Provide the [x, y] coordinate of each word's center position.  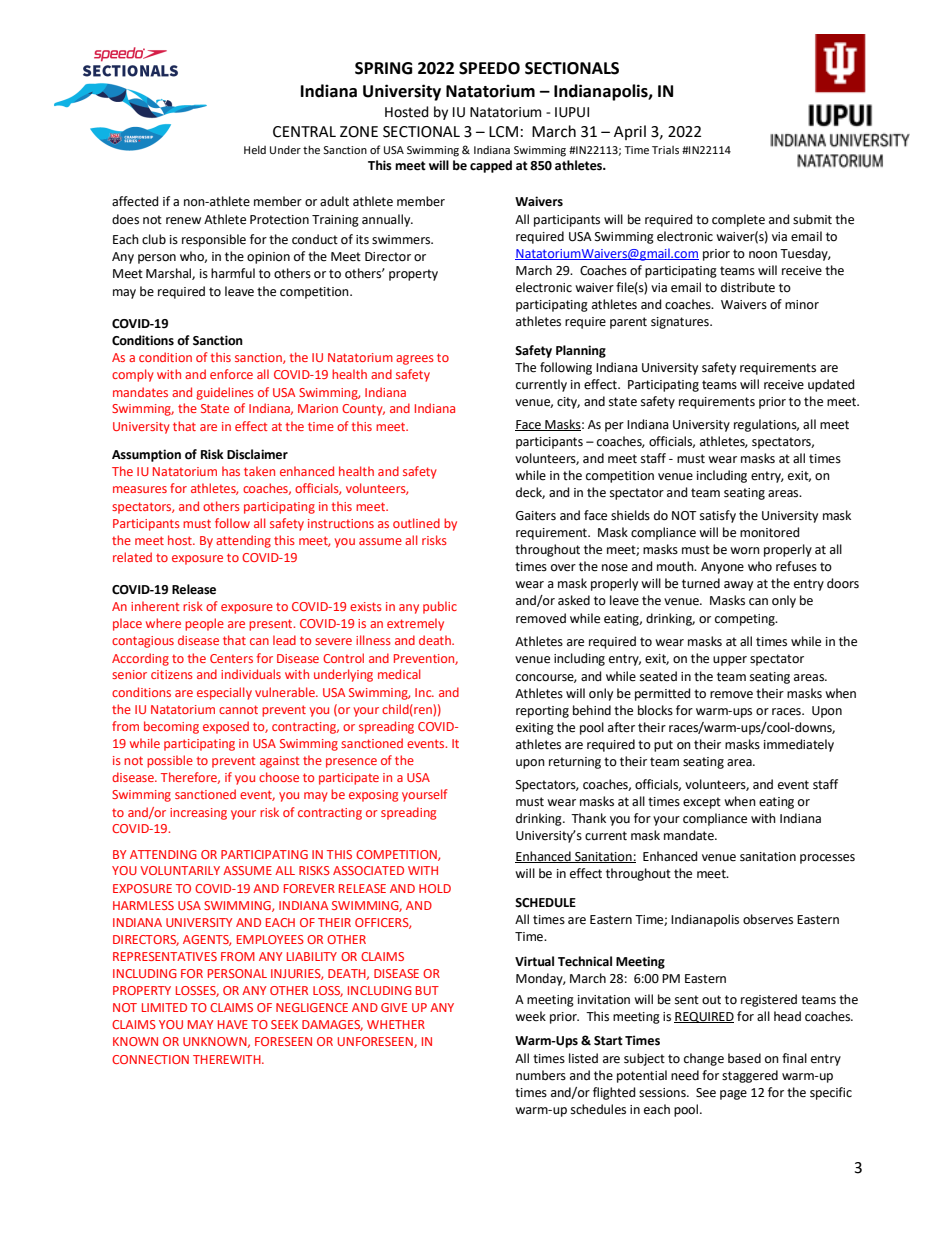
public [440, 607]
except [702, 803]
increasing [198, 814]
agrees [415, 360]
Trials [665, 150]
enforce [231, 374]
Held [255, 149]
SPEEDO [489, 68]
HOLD [435, 888]
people [204, 624]
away [738, 586]
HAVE [233, 1024]
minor [802, 304]
